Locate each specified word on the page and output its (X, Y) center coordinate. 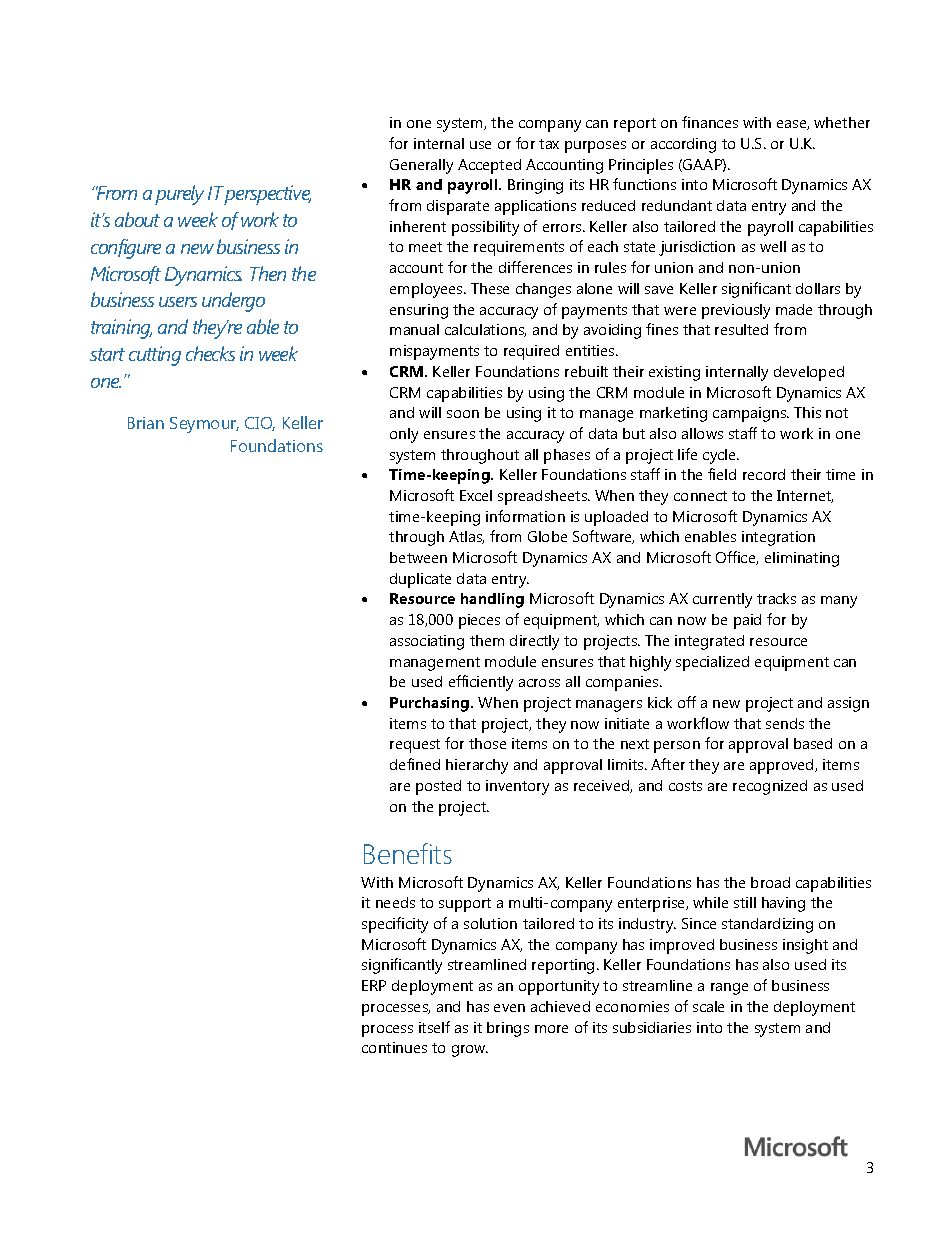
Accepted (489, 166)
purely (179, 195)
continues (394, 1047)
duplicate (420, 580)
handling (492, 600)
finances (710, 122)
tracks (776, 598)
